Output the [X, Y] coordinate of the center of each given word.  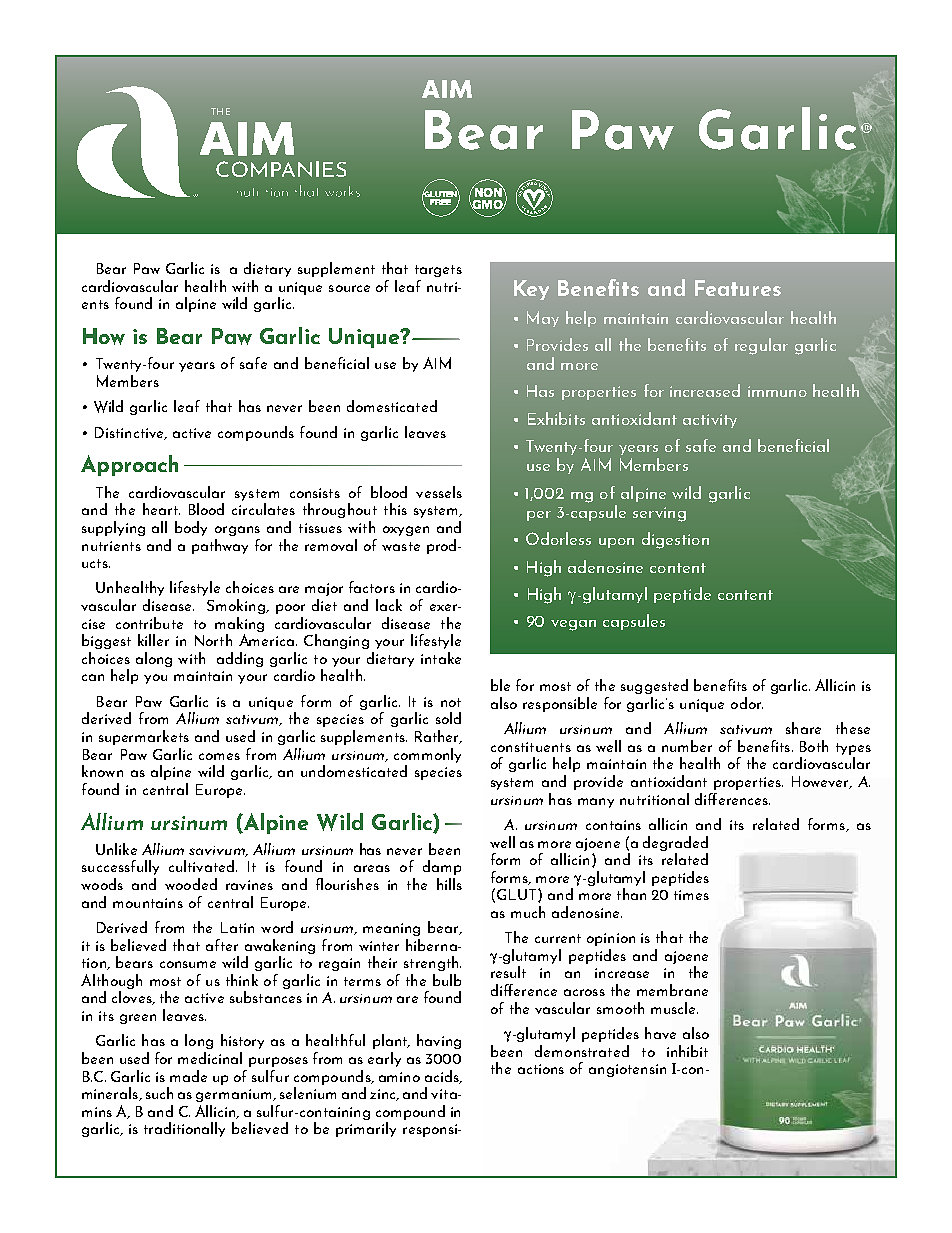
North [213, 640]
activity [710, 421]
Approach [129, 465]
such [159, 1093]
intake [441, 658]
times [691, 895]
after [222, 945]
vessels [439, 492]
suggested [654, 686]
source [349, 288]
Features [738, 288]
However [821, 782]
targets [438, 271]
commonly [427, 755]
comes [219, 756]
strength [432, 963]
